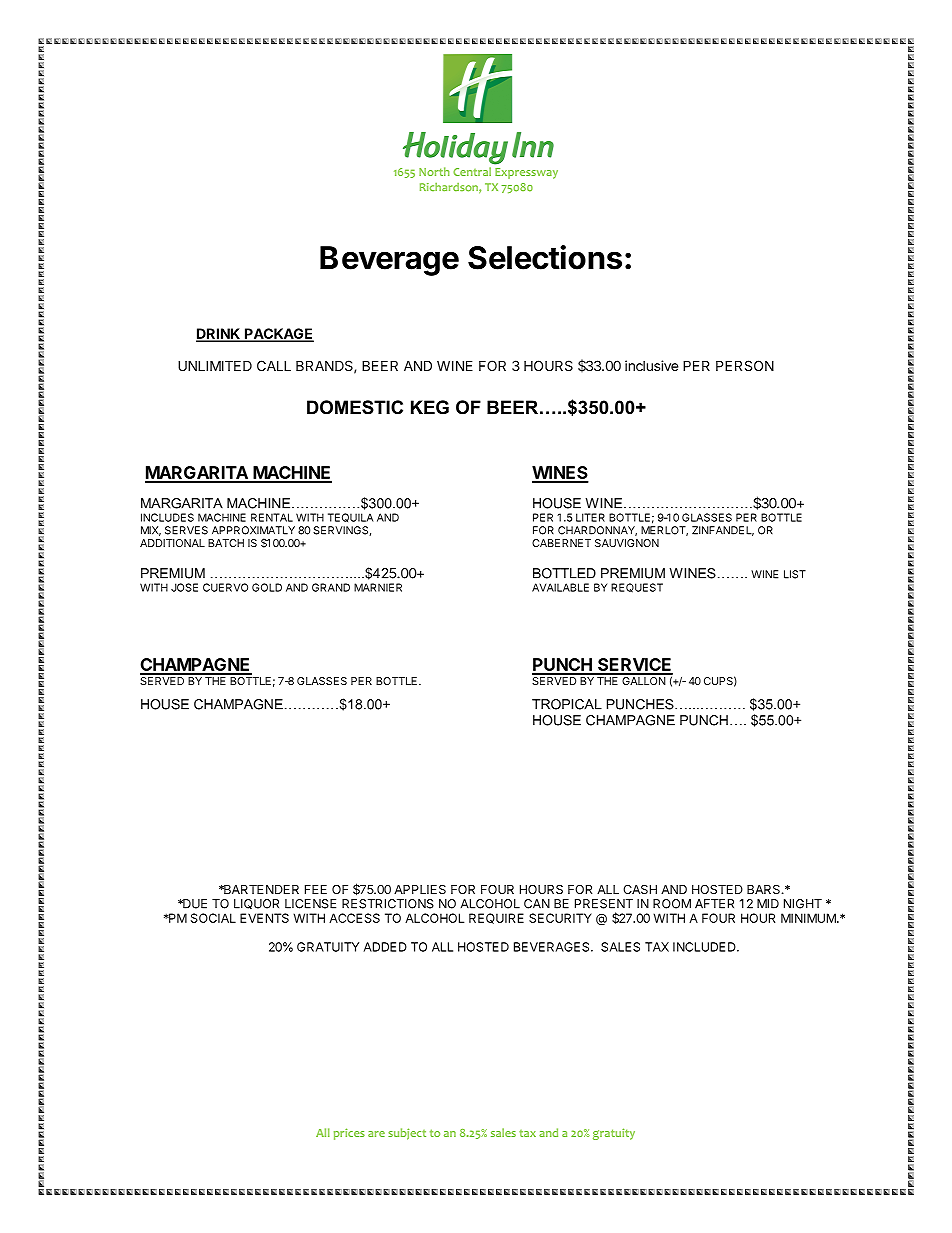 The width and height of the page is (952, 1233). What do you see at coordinates (634, 666) in the page?
I see `SERVICE` at bounding box center [634, 666].
